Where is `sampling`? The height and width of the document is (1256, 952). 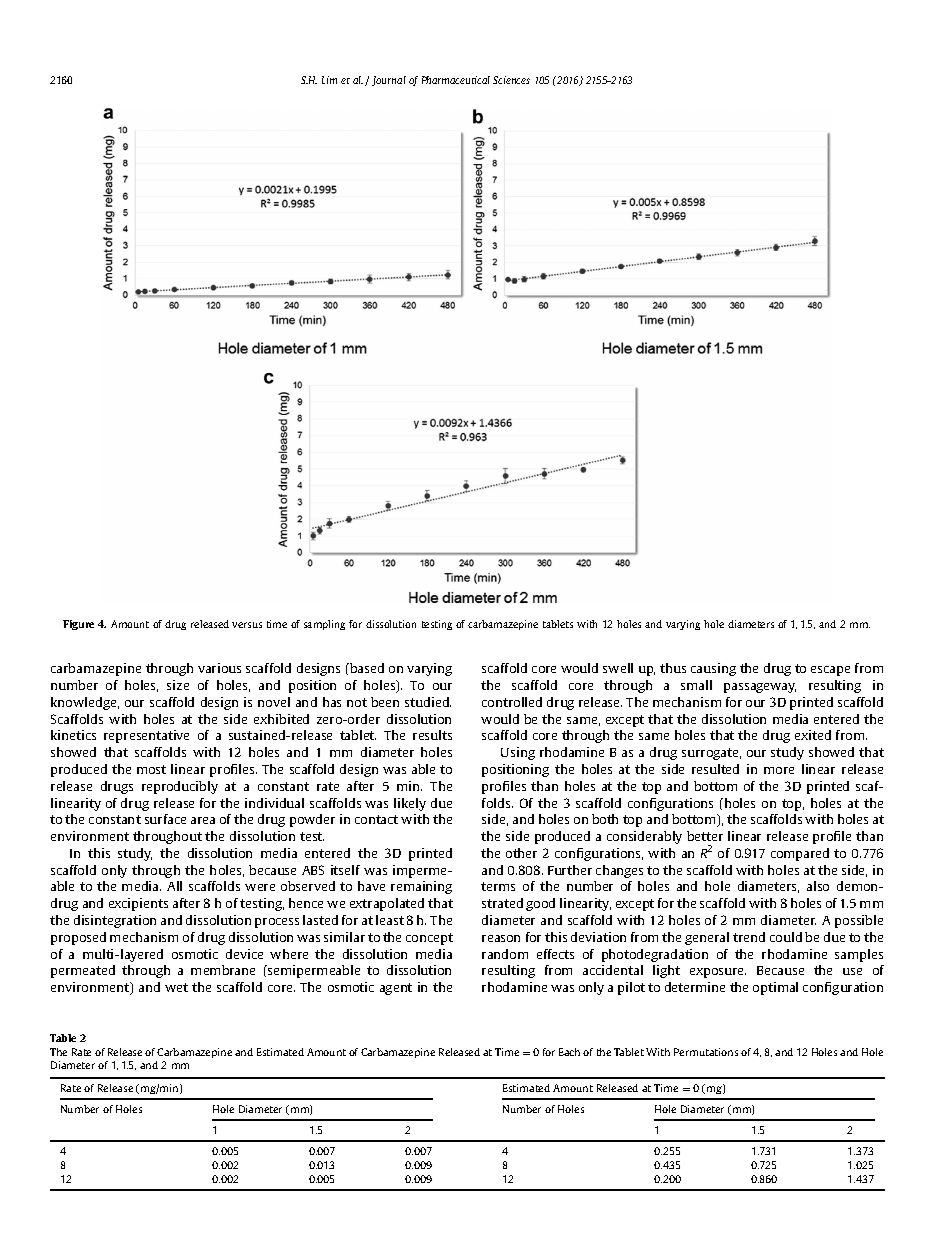
sampling is located at coordinates (324, 625).
